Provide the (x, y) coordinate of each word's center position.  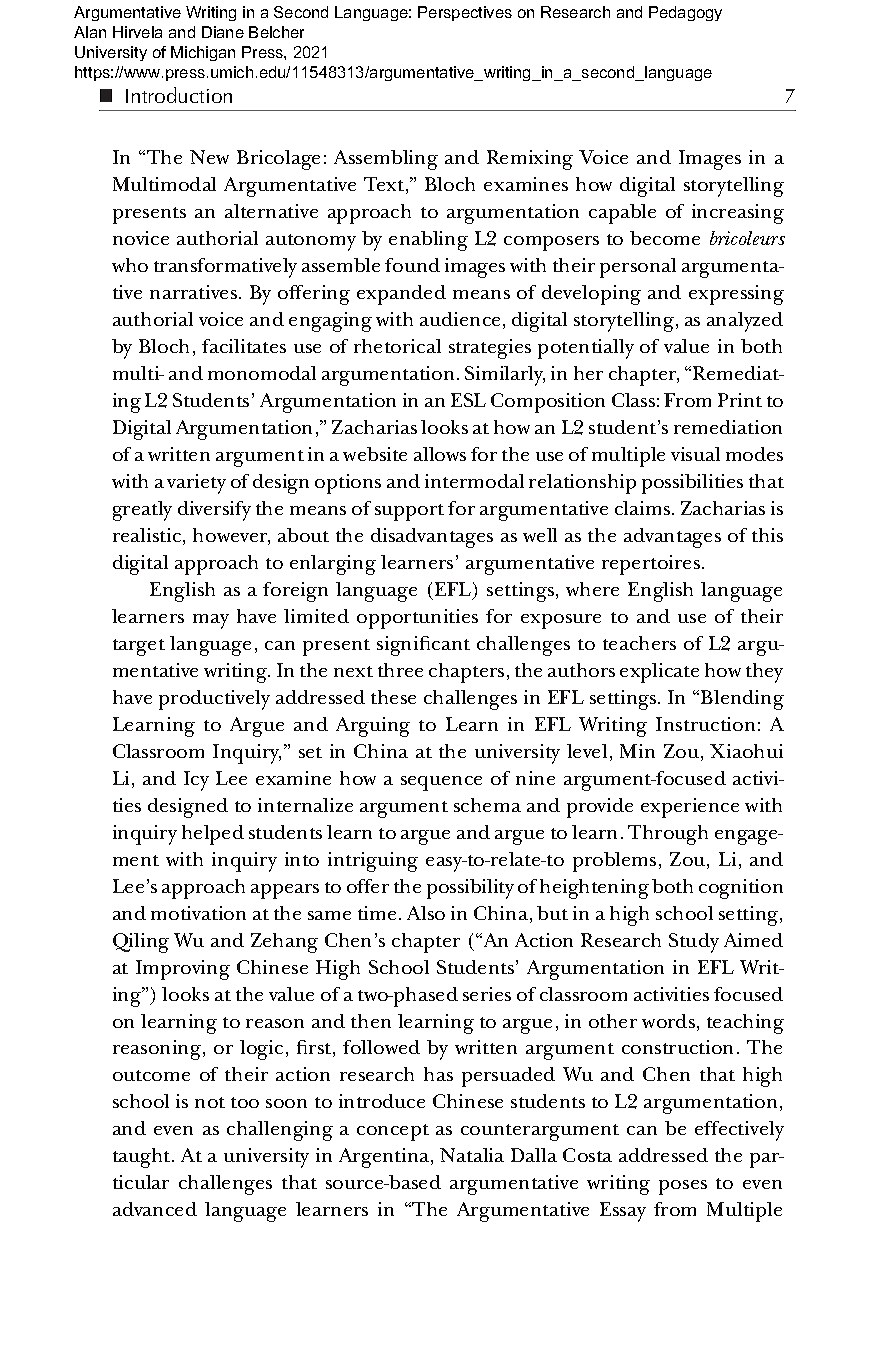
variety (196, 484)
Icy (196, 781)
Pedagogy (685, 13)
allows (440, 454)
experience (690, 808)
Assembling (386, 160)
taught (143, 1158)
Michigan (203, 53)
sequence (441, 783)
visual (695, 454)
